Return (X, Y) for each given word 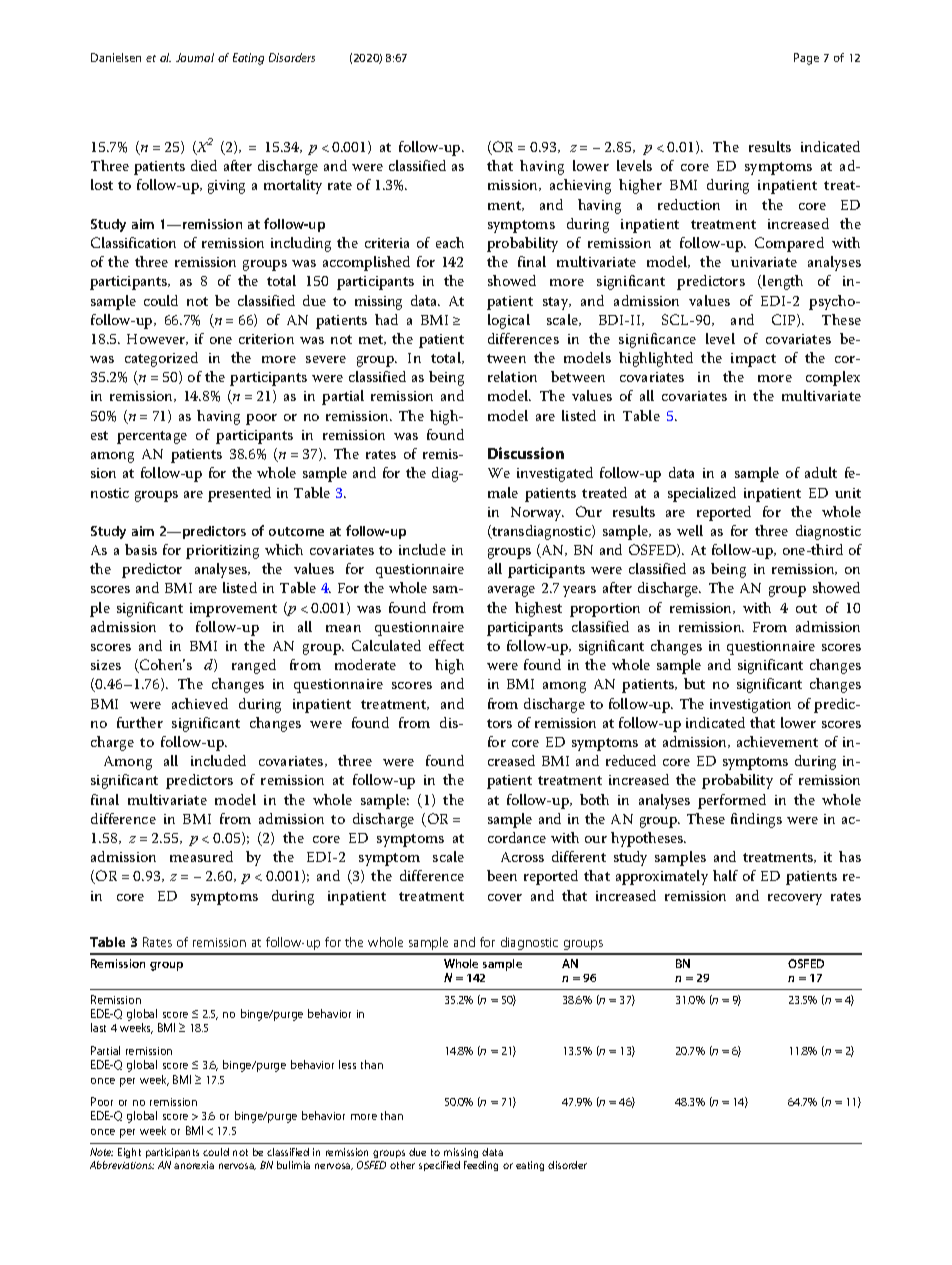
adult (821, 472)
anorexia (194, 1165)
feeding (481, 1166)
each (450, 242)
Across (522, 857)
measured (201, 856)
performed (732, 801)
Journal (195, 57)
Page (806, 59)
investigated (555, 474)
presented (239, 494)
